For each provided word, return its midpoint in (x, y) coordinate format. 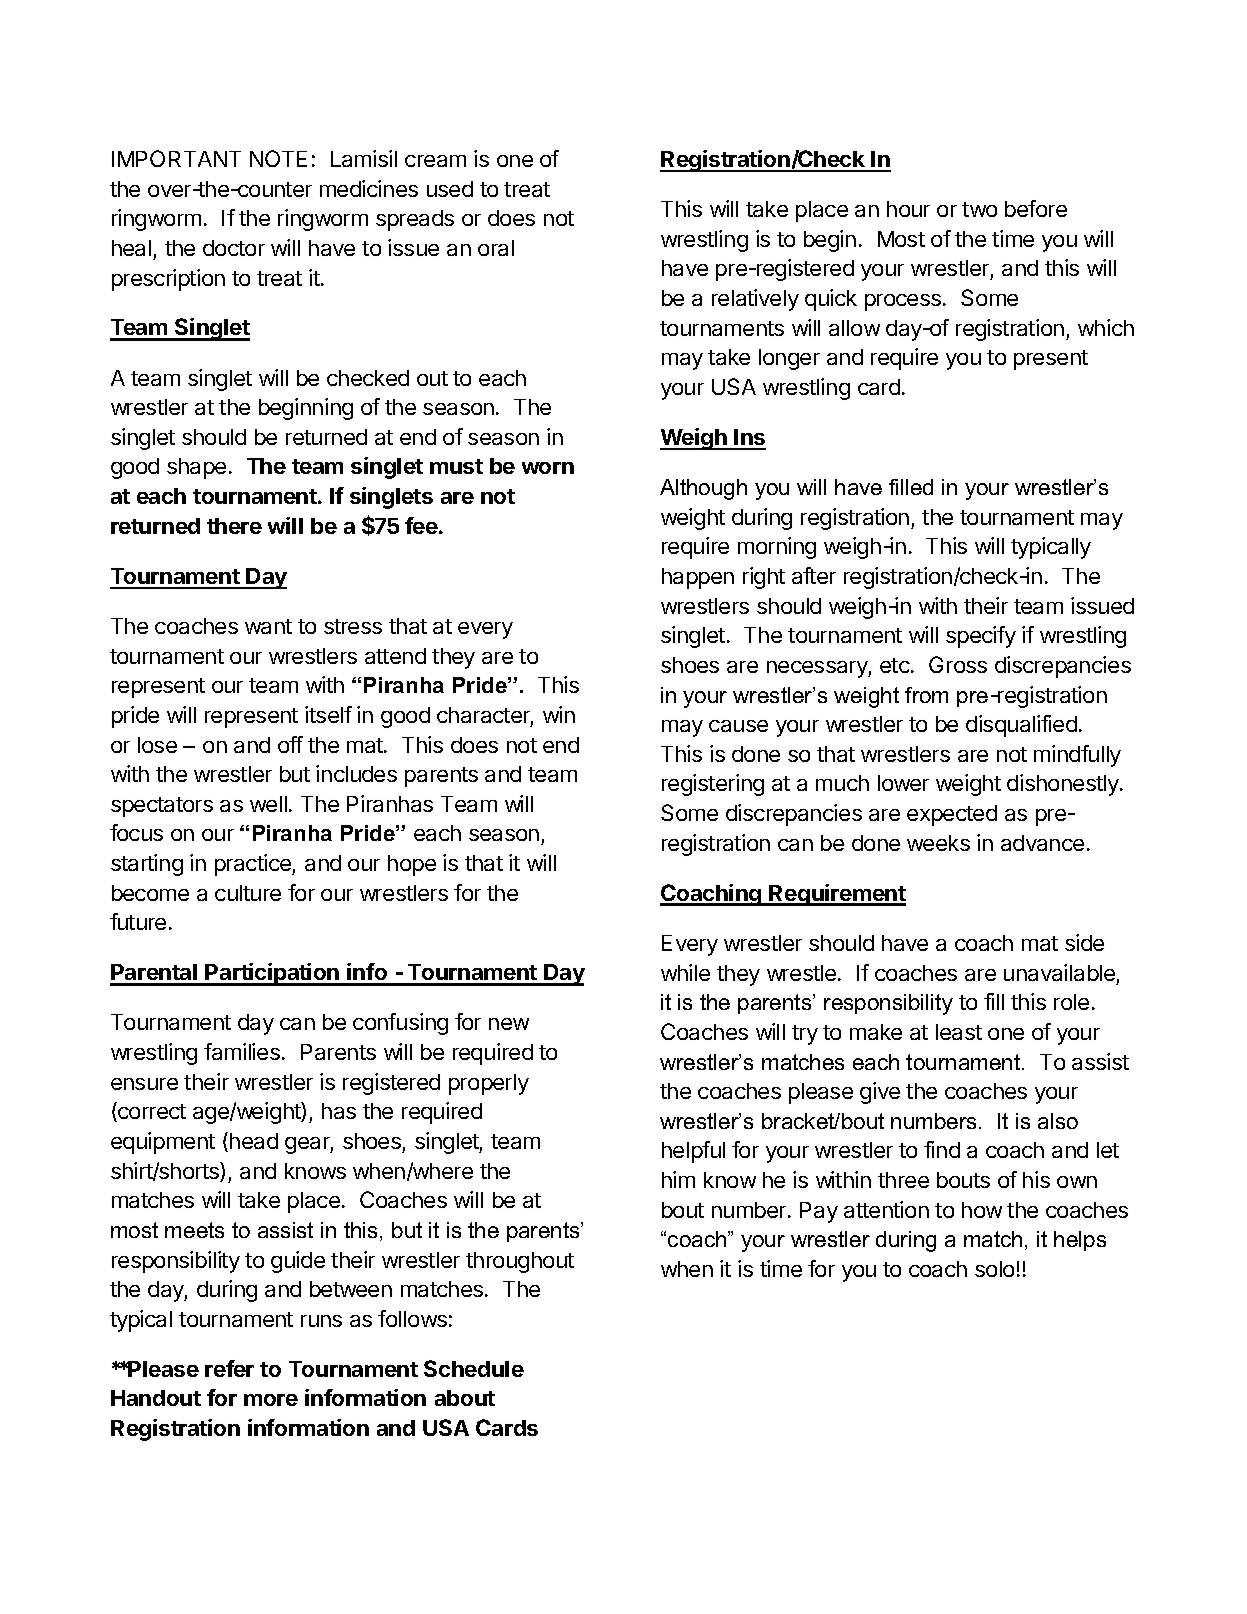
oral (496, 248)
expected (952, 815)
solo (994, 1269)
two (979, 209)
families (242, 1051)
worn (548, 468)
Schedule (474, 1368)
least (959, 1032)
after (814, 575)
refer (229, 1368)
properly (489, 1084)
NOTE (278, 158)
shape (196, 468)
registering (713, 785)
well (268, 804)
